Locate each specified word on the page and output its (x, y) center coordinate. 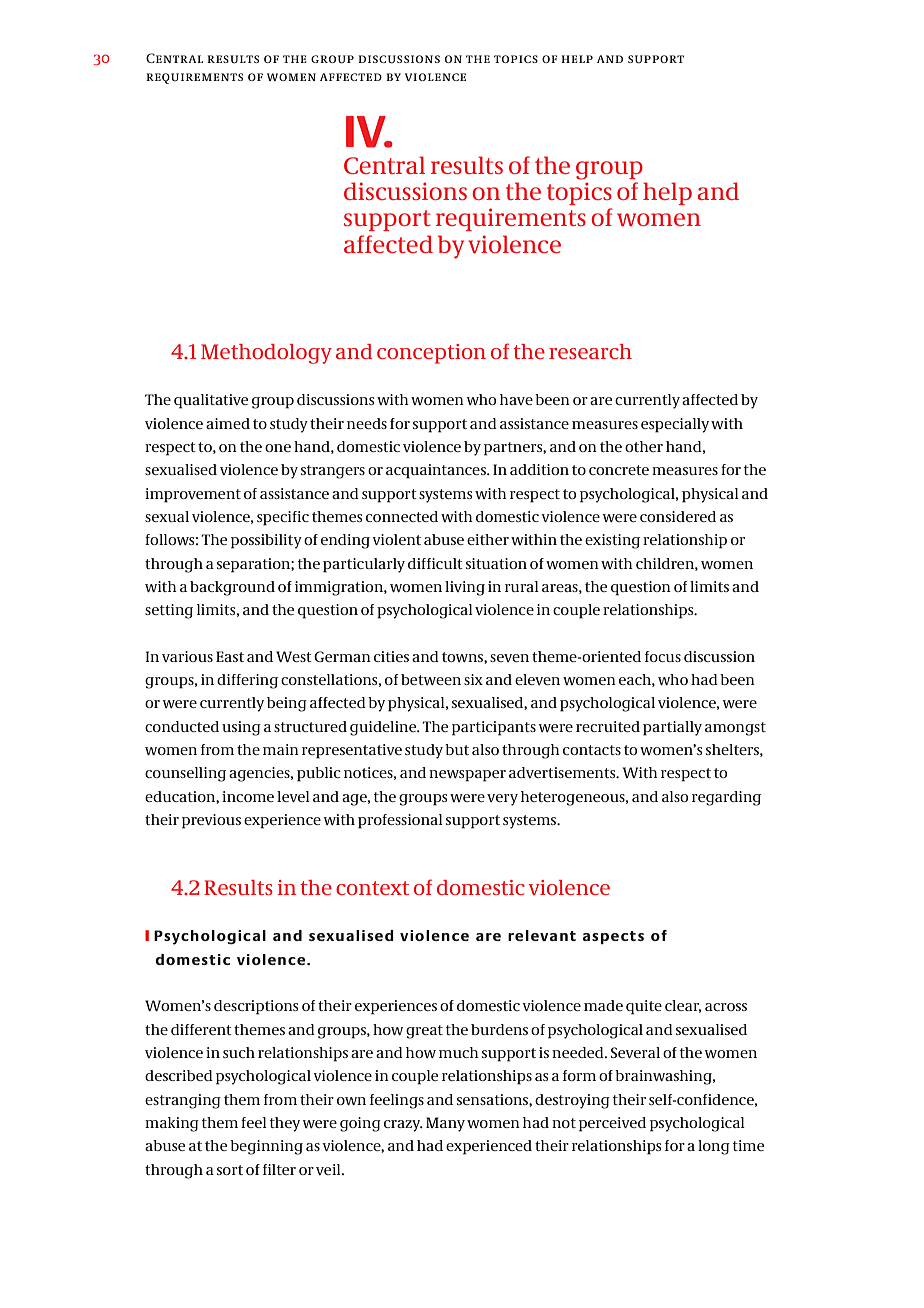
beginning (266, 1147)
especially (675, 425)
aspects (613, 937)
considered (678, 516)
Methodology (266, 354)
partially (672, 728)
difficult (435, 563)
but (457, 749)
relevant (542, 935)
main (281, 749)
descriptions (256, 1007)
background (232, 588)
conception (431, 354)
